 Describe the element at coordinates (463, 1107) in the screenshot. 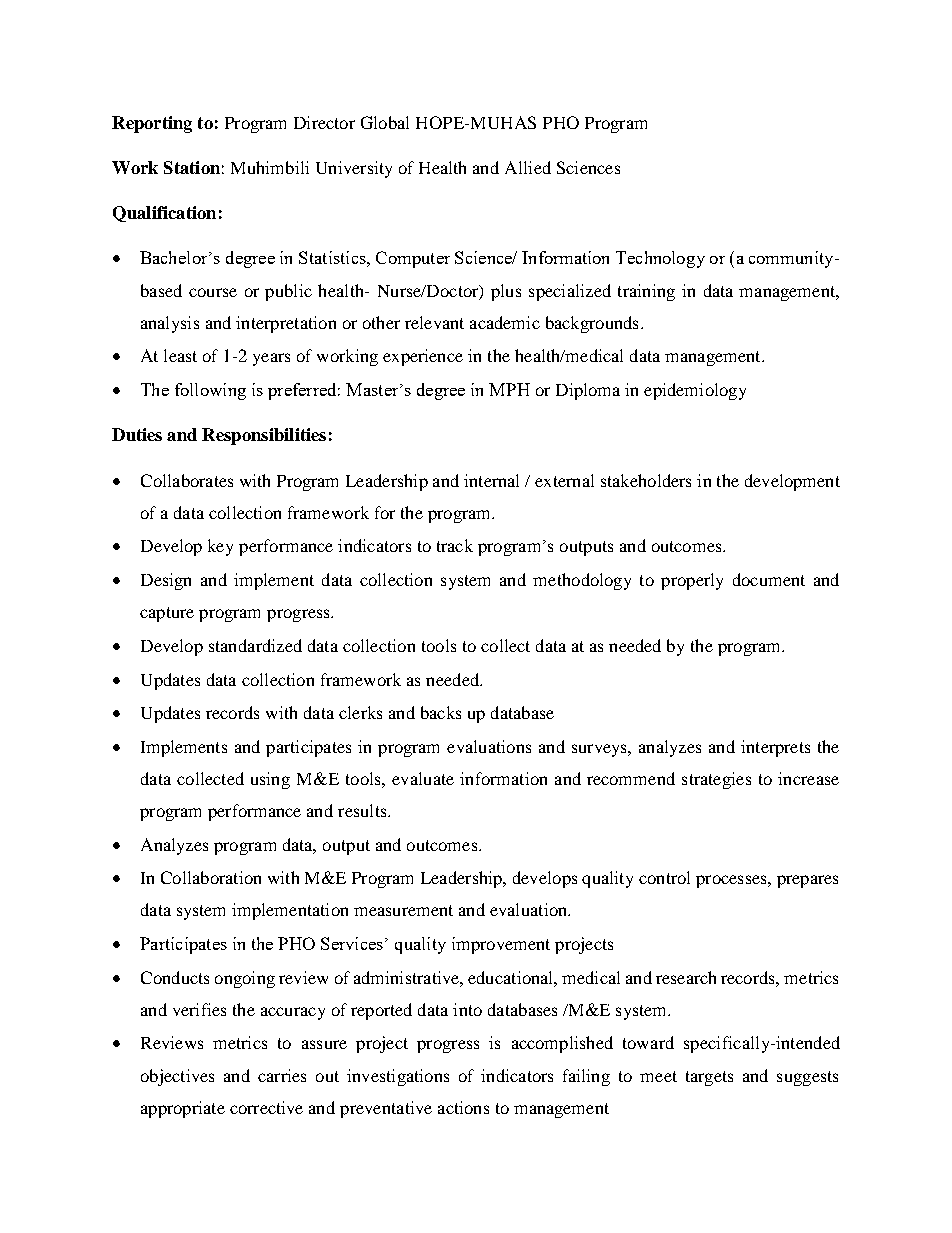

I see `actions` at that location.
